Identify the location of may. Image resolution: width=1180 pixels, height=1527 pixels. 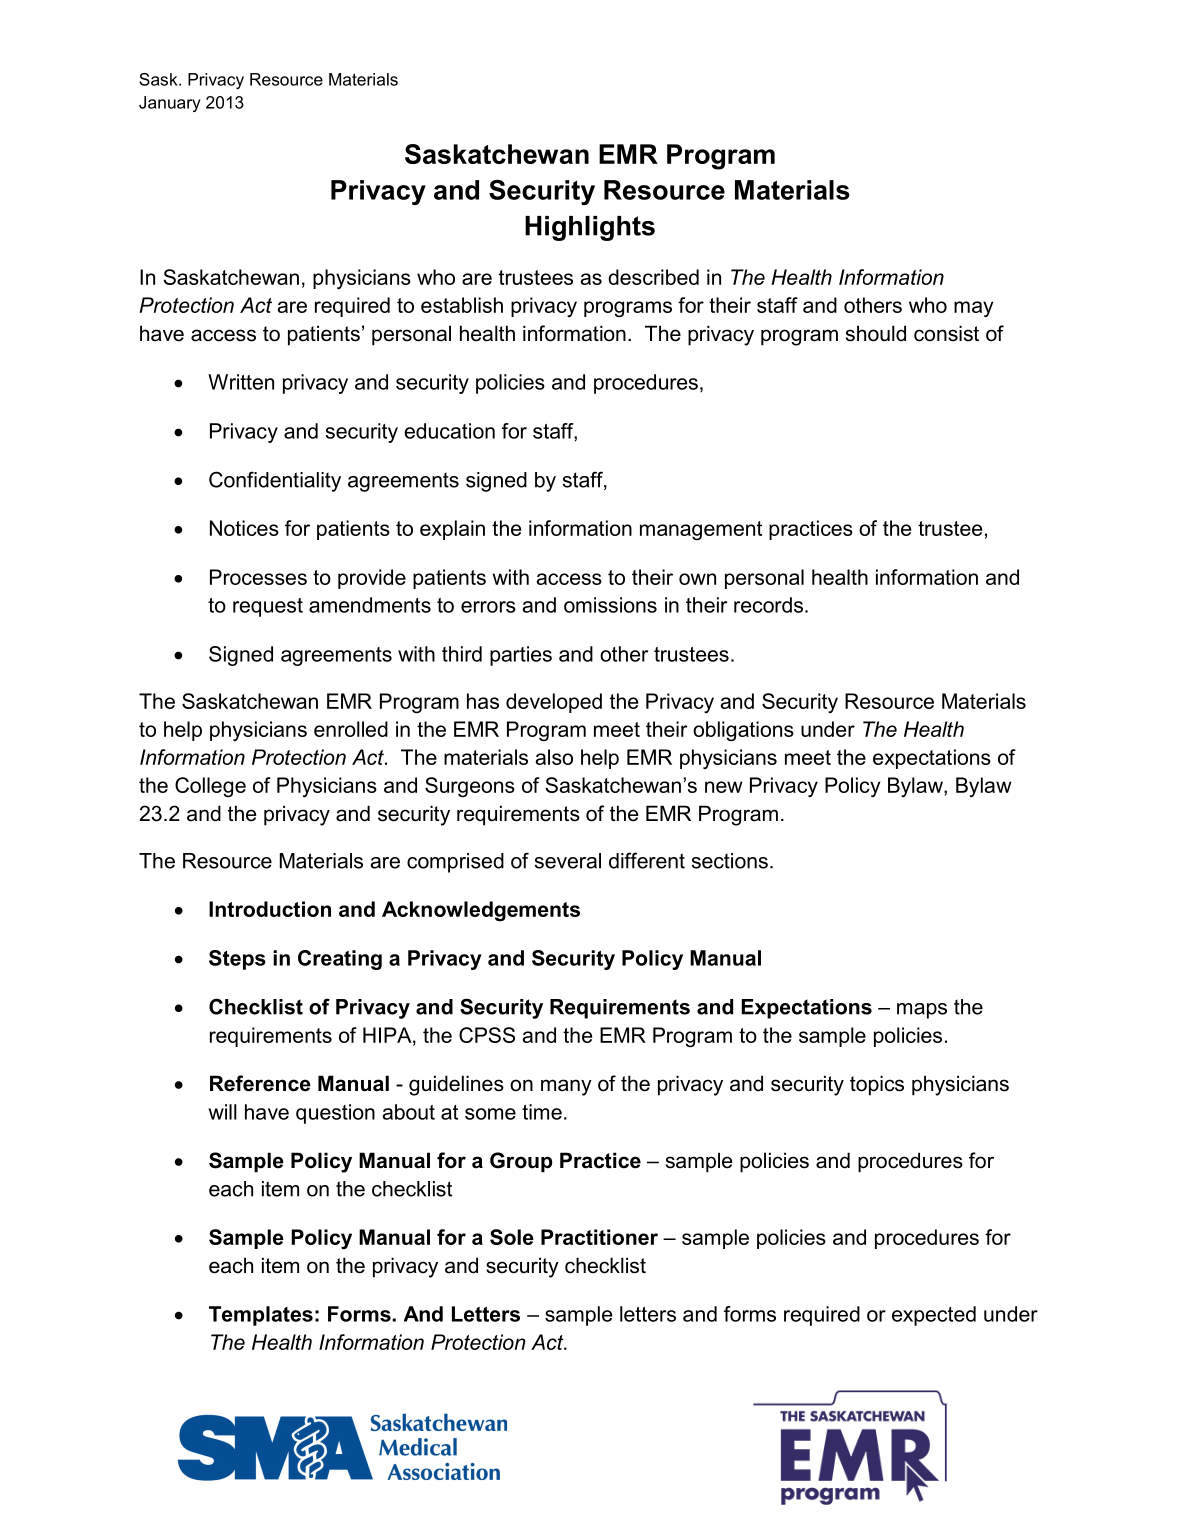
(973, 309).
